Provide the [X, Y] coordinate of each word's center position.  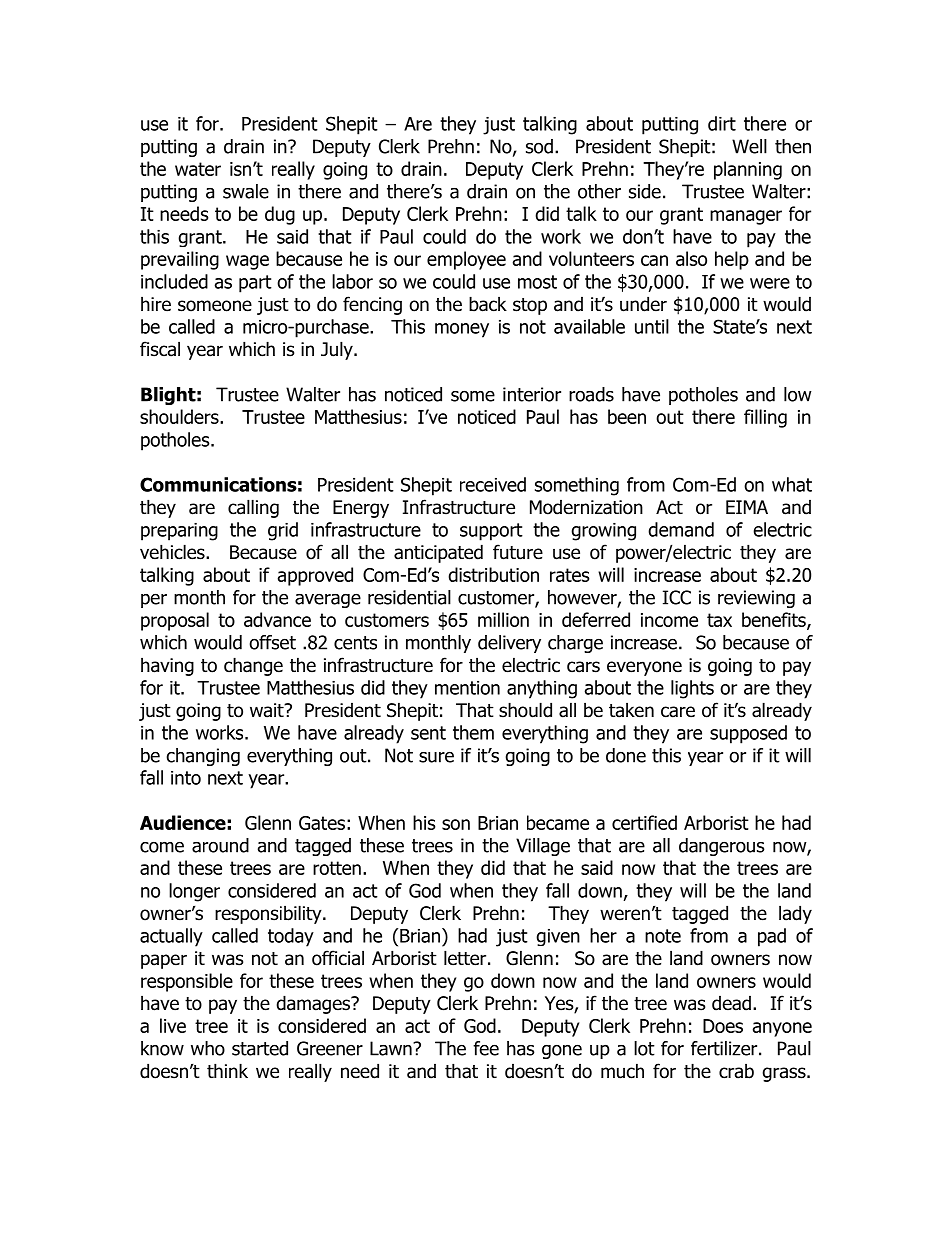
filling [765, 418]
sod [539, 146]
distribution [493, 574]
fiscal [160, 349]
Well [749, 146]
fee [486, 1048]
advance [277, 619]
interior [532, 394]
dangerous [722, 847]
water [198, 169]
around [220, 845]
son [456, 824]
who [208, 1048]
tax [719, 620]
